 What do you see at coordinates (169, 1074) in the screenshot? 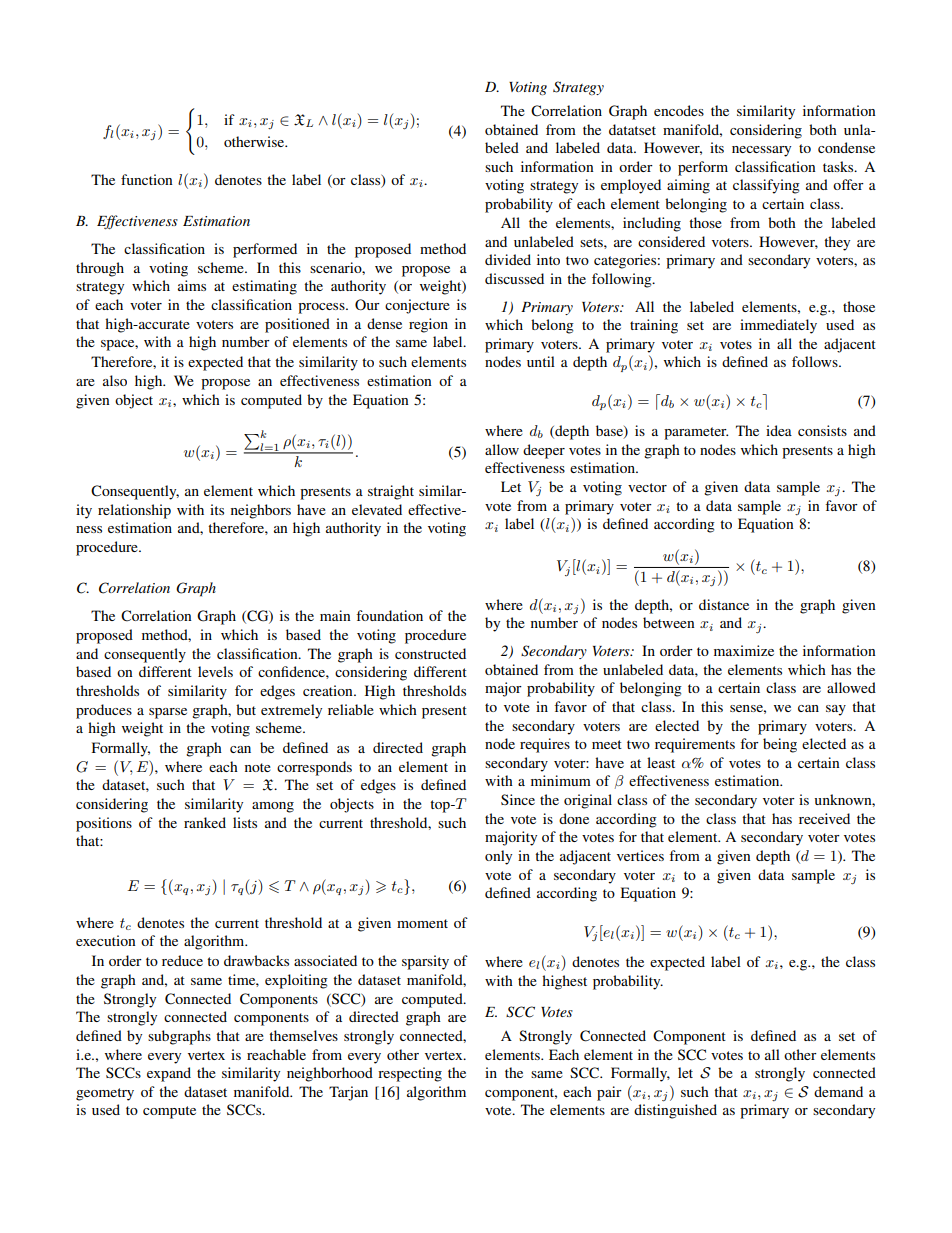
I see `expand` at bounding box center [169, 1074].
